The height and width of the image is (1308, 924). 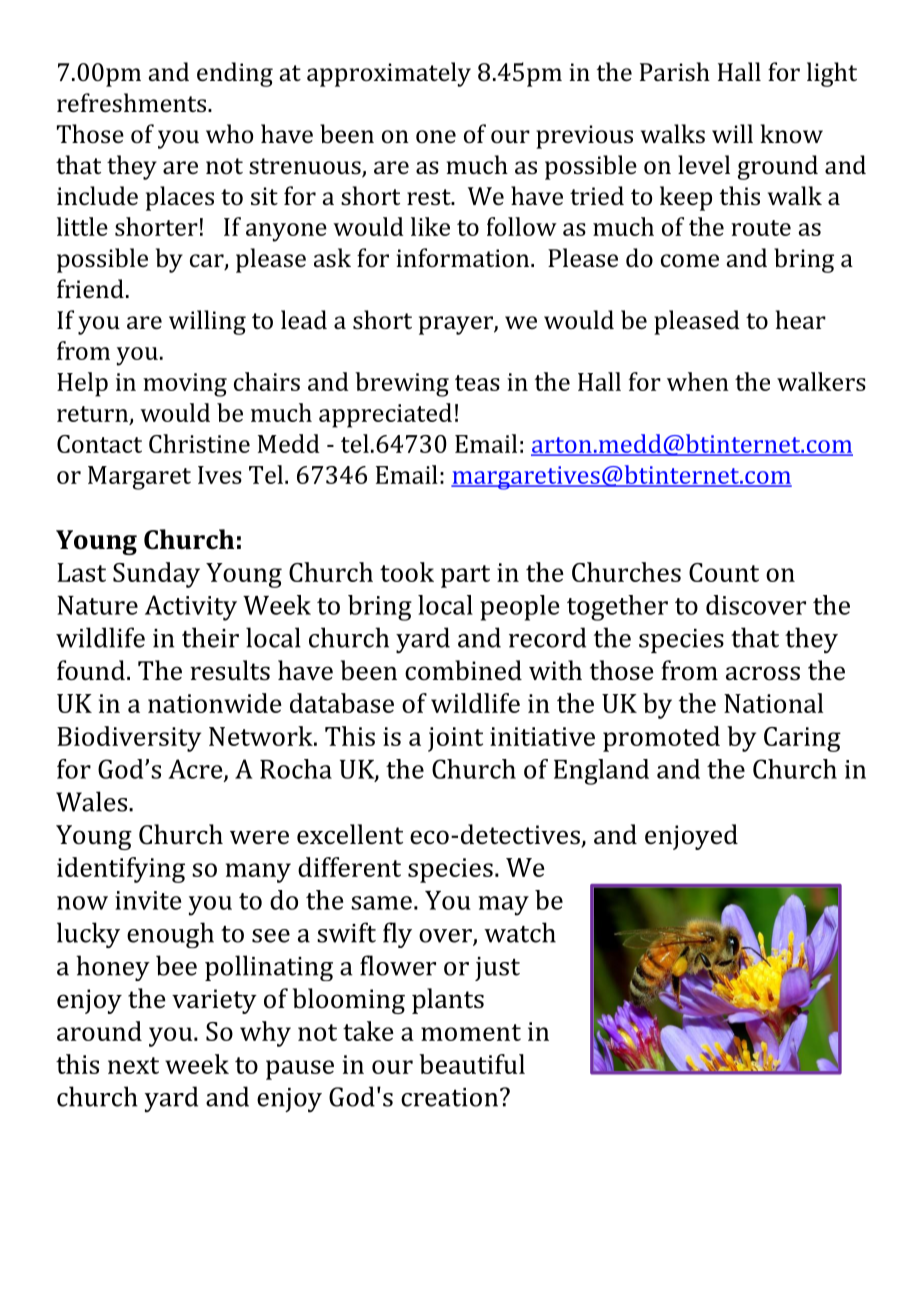 I want to click on approximately, so click(x=389, y=74).
